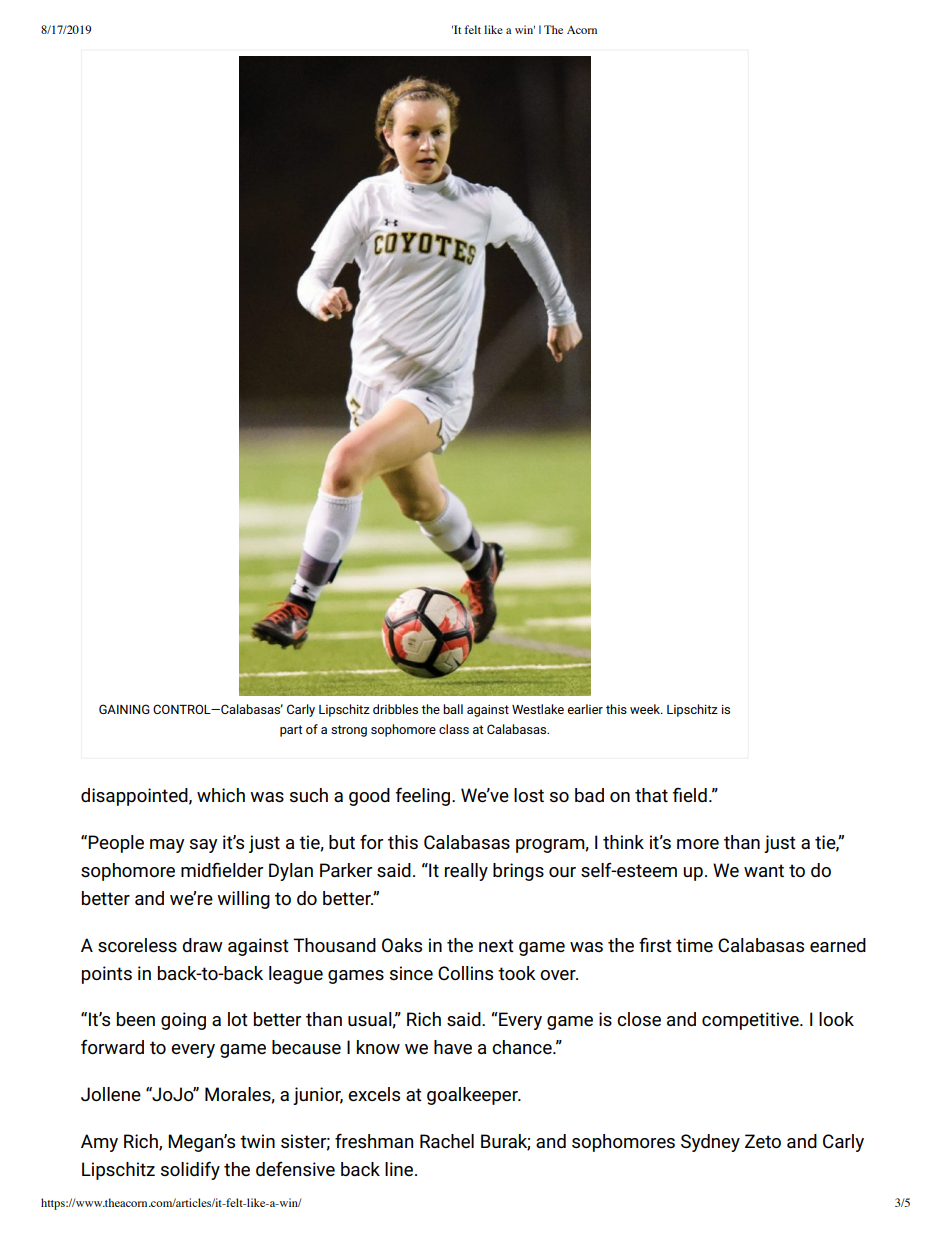 The width and height of the screenshot is (952, 1233). What do you see at coordinates (454, 729) in the screenshot?
I see `class` at bounding box center [454, 729].
